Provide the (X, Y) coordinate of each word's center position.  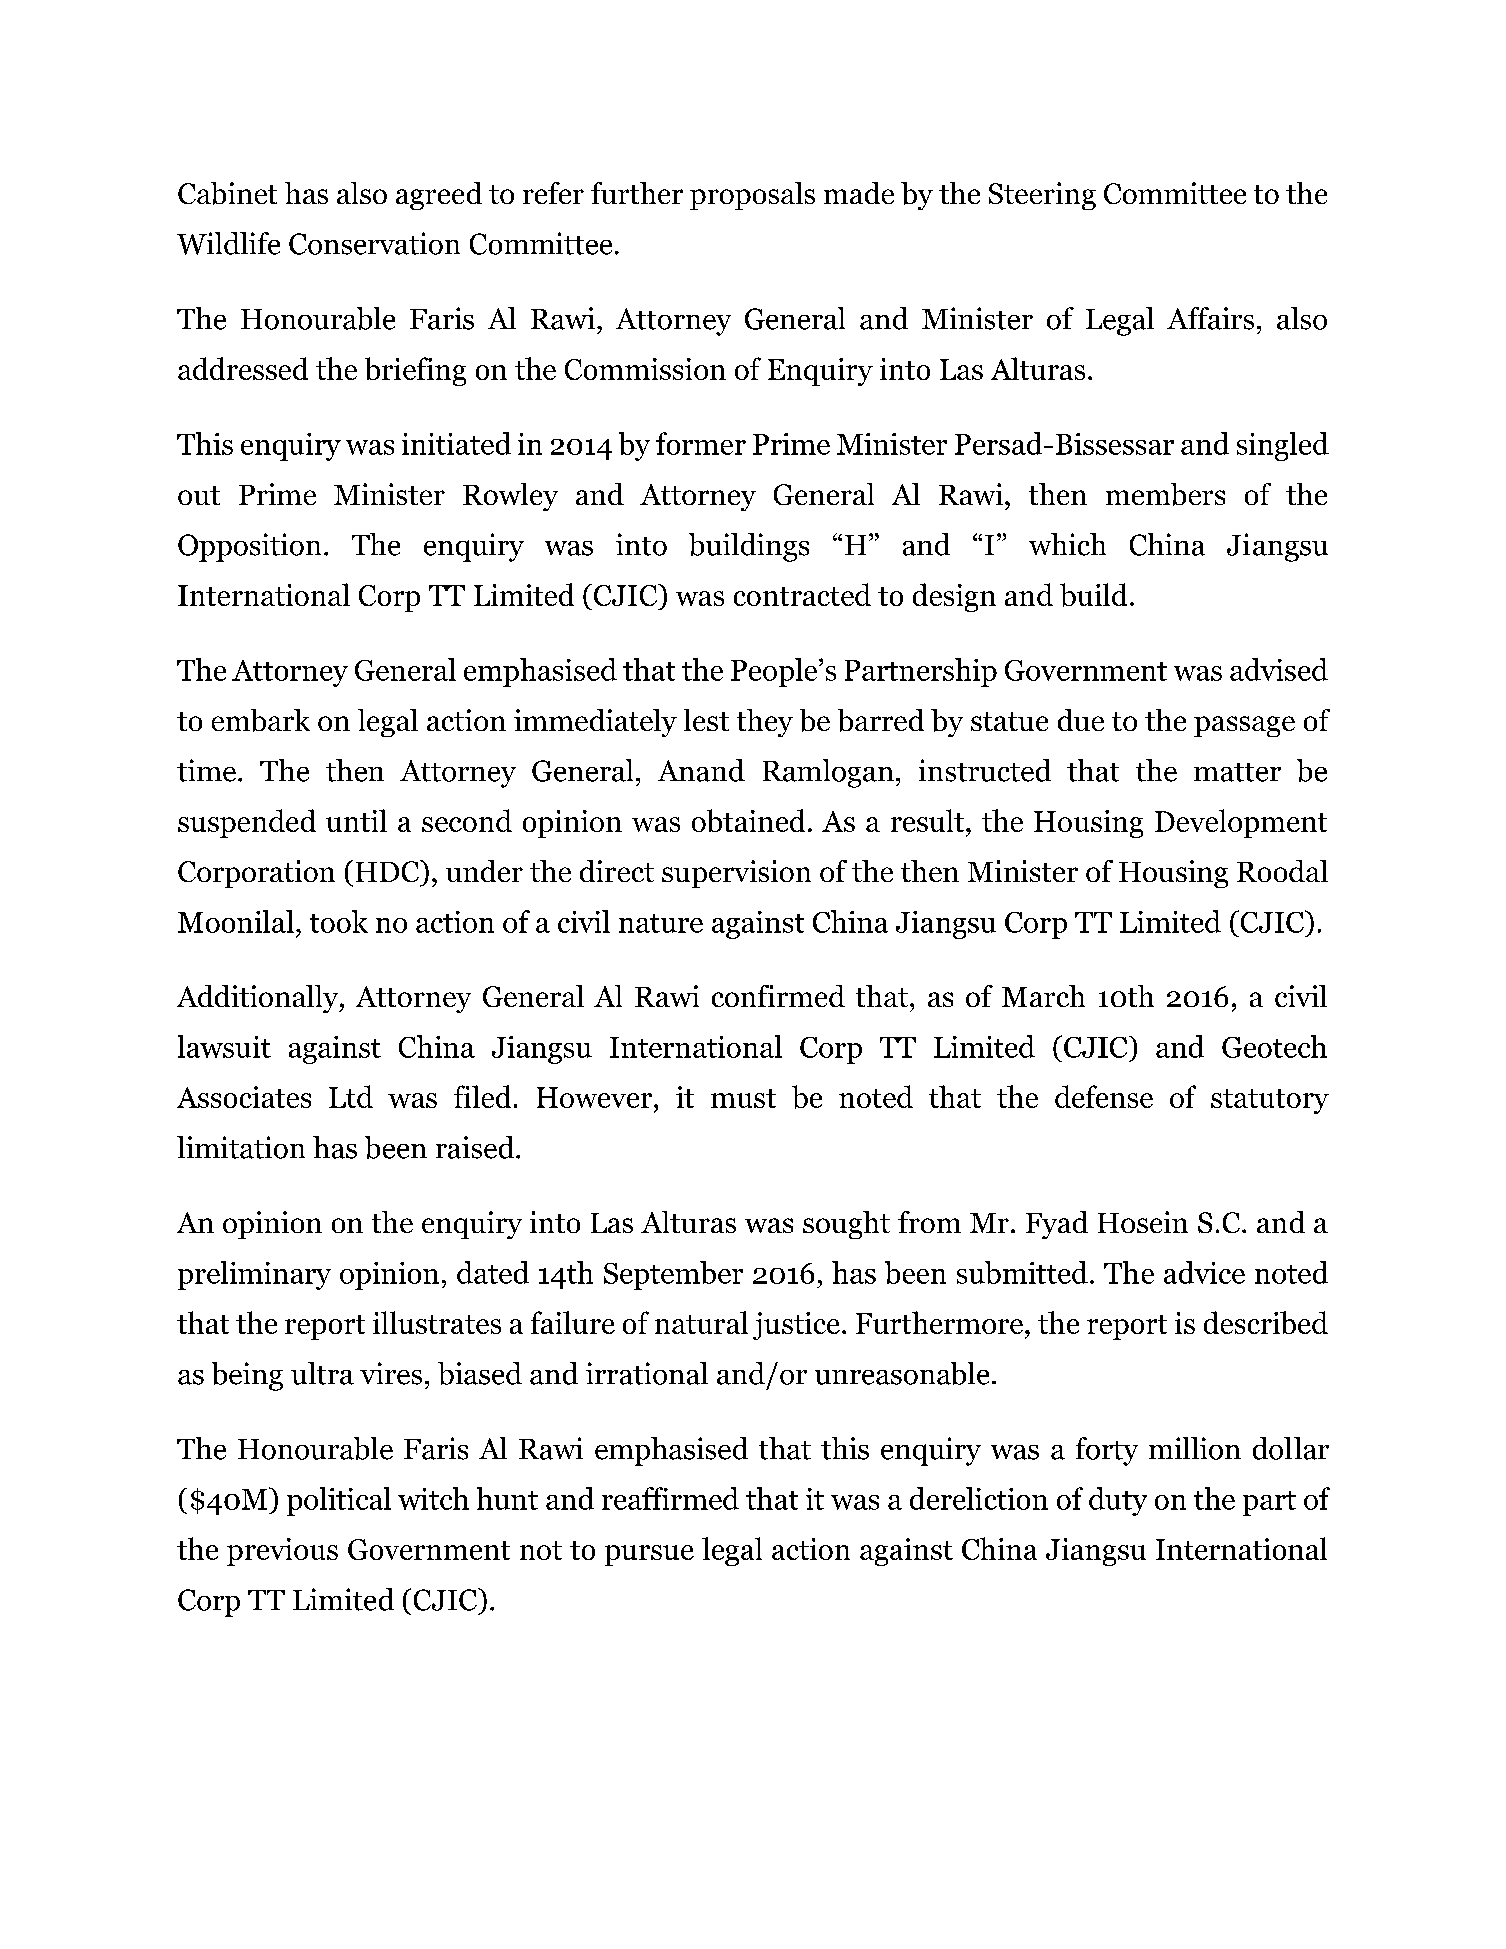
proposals (752, 196)
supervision (736, 874)
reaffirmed (670, 1498)
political (339, 1501)
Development (1241, 823)
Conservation (374, 243)
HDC (388, 871)
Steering (1042, 196)
